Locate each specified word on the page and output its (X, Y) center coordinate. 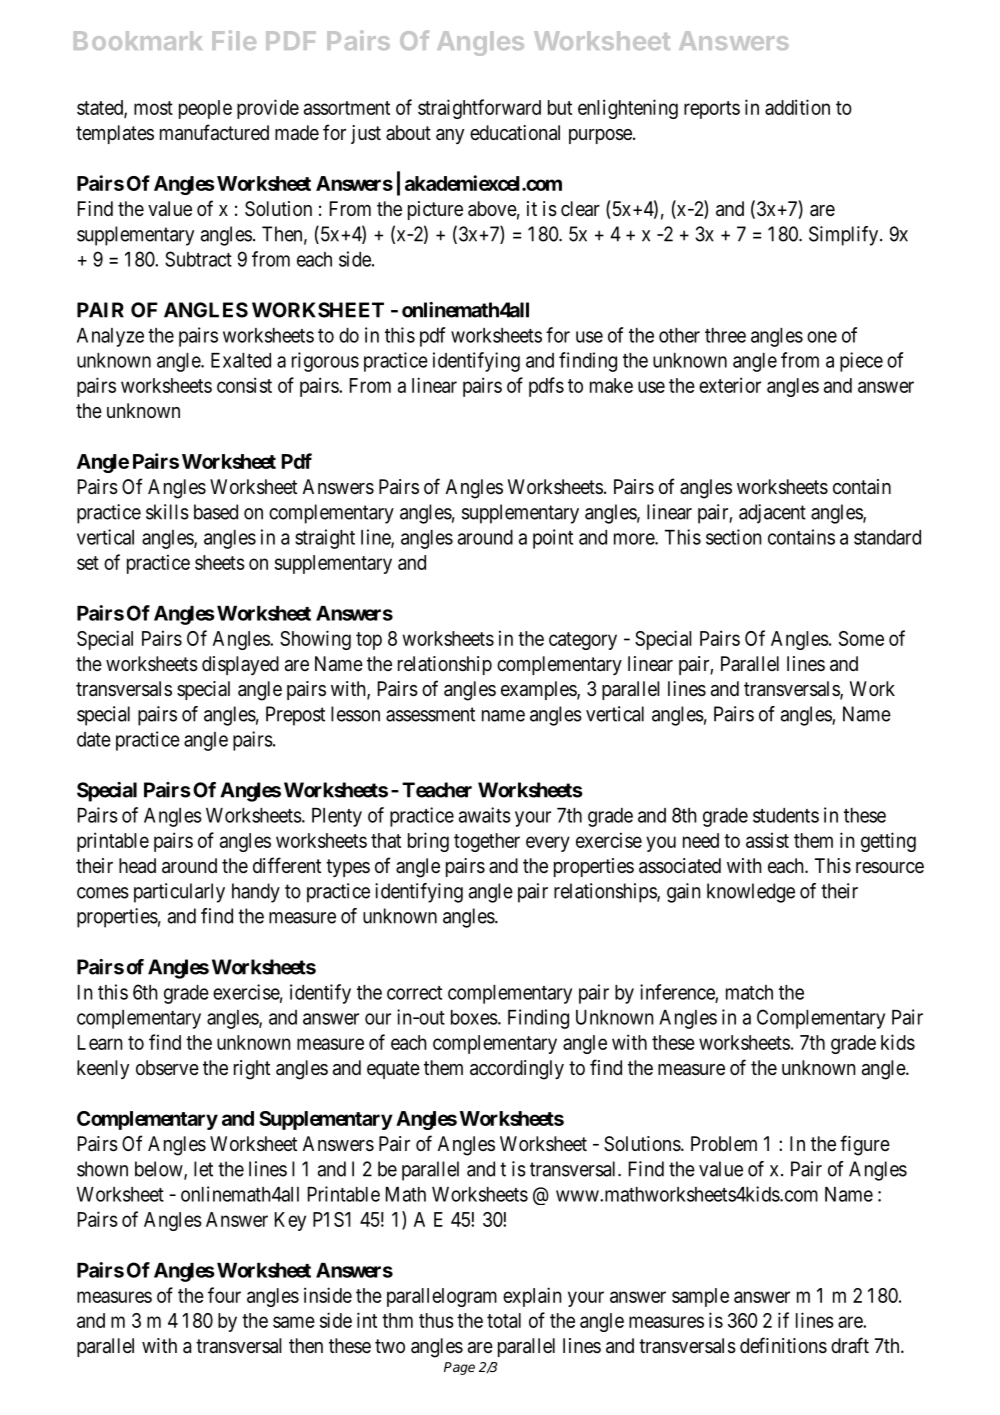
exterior (730, 385)
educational (515, 133)
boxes (474, 1017)
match (749, 992)
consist (244, 385)
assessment (430, 714)
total (504, 1320)
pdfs (546, 387)
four (224, 1295)
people (205, 109)
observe (167, 1068)
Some (861, 638)
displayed (240, 665)
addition (797, 107)
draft (850, 1345)
